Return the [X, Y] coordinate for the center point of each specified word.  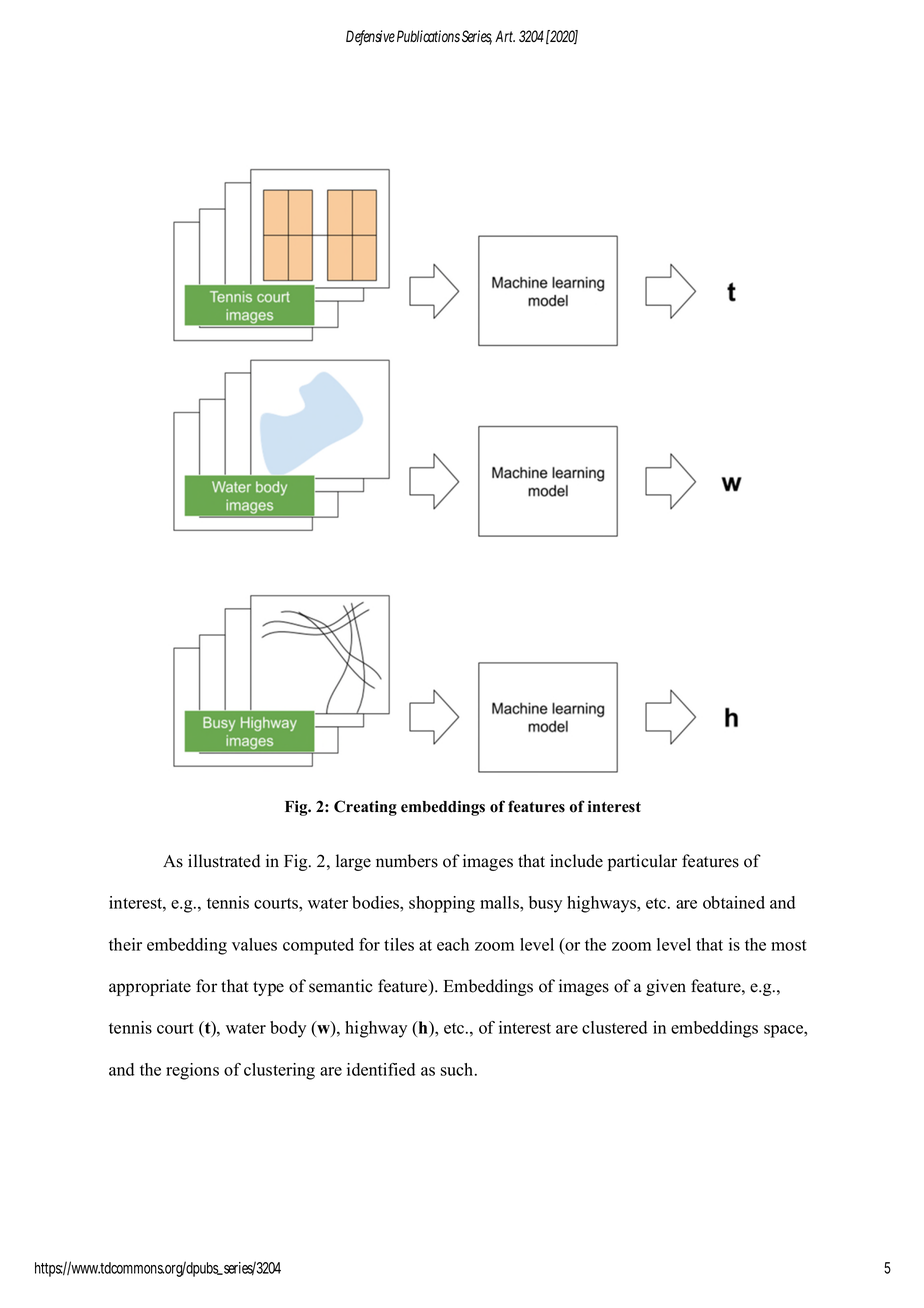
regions [192, 1071]
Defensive [370, 37]
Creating [365, 808]
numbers [407, 861]
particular [642, 862]
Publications [428, 36]
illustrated [224, 861]
